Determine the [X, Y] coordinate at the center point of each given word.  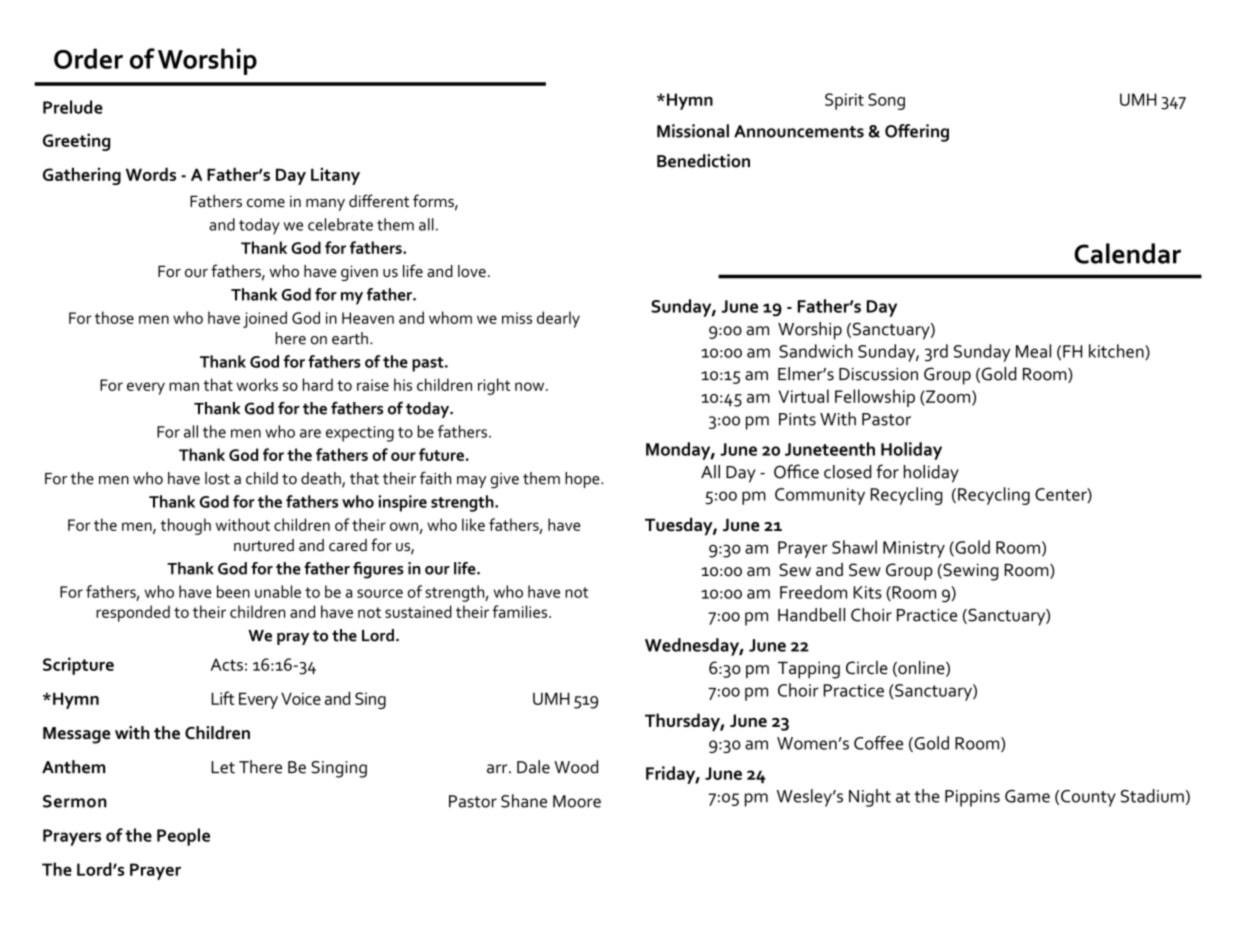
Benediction [703, 161]
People [183, 837]
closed [847, 472]
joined [265, 319]
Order [88, 58]
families [521, 611]
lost [217, 478]
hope [583, 480]
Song [886, 101]
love [472, 271]
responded [133, 613]
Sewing [969, 572]
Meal [1033, 351]
